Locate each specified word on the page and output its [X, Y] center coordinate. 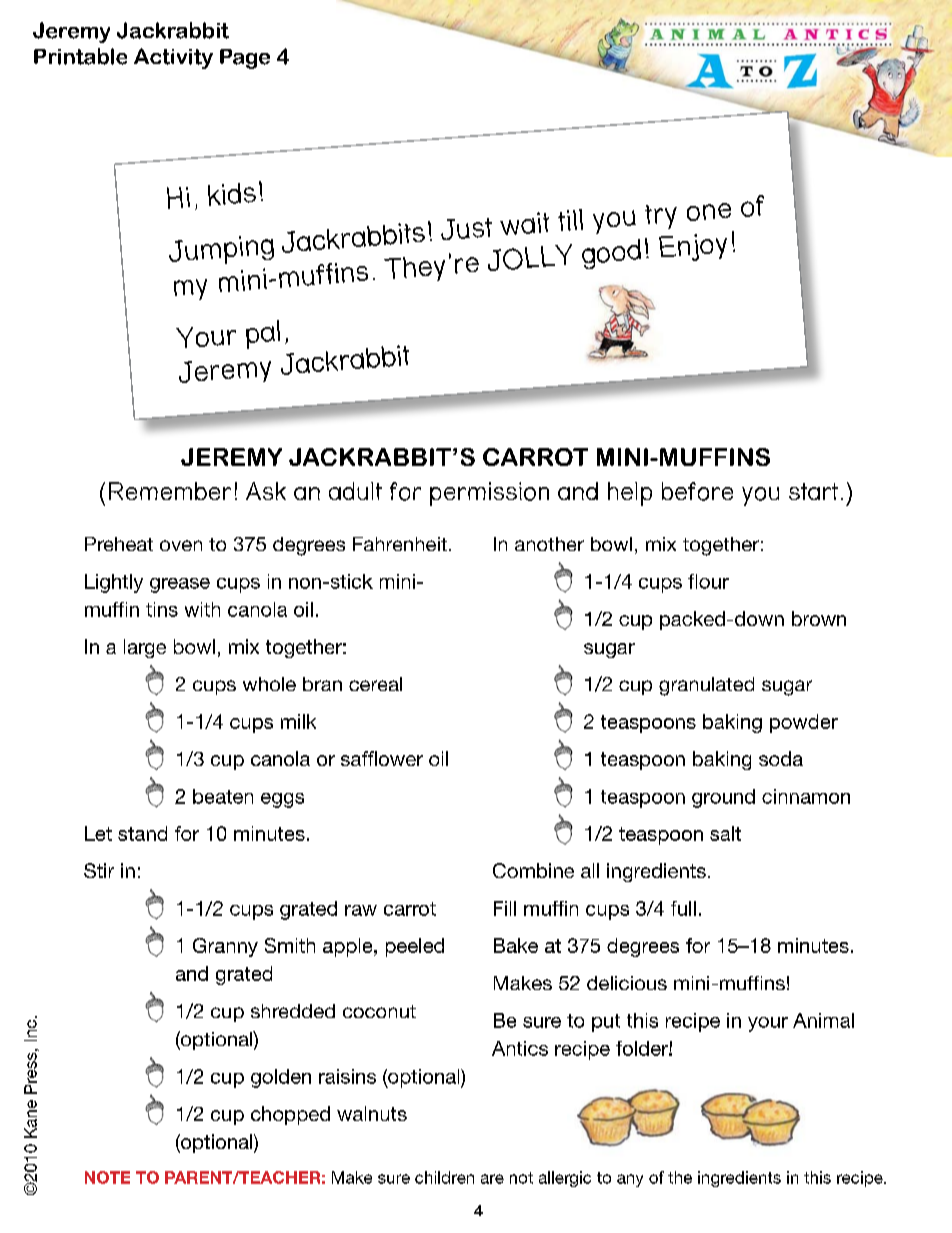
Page [245, 59]
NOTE [107, 1177]
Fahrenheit [400, 544]
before [697, 491]
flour [708, 581]
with [202, 609]
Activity [173, 58]
